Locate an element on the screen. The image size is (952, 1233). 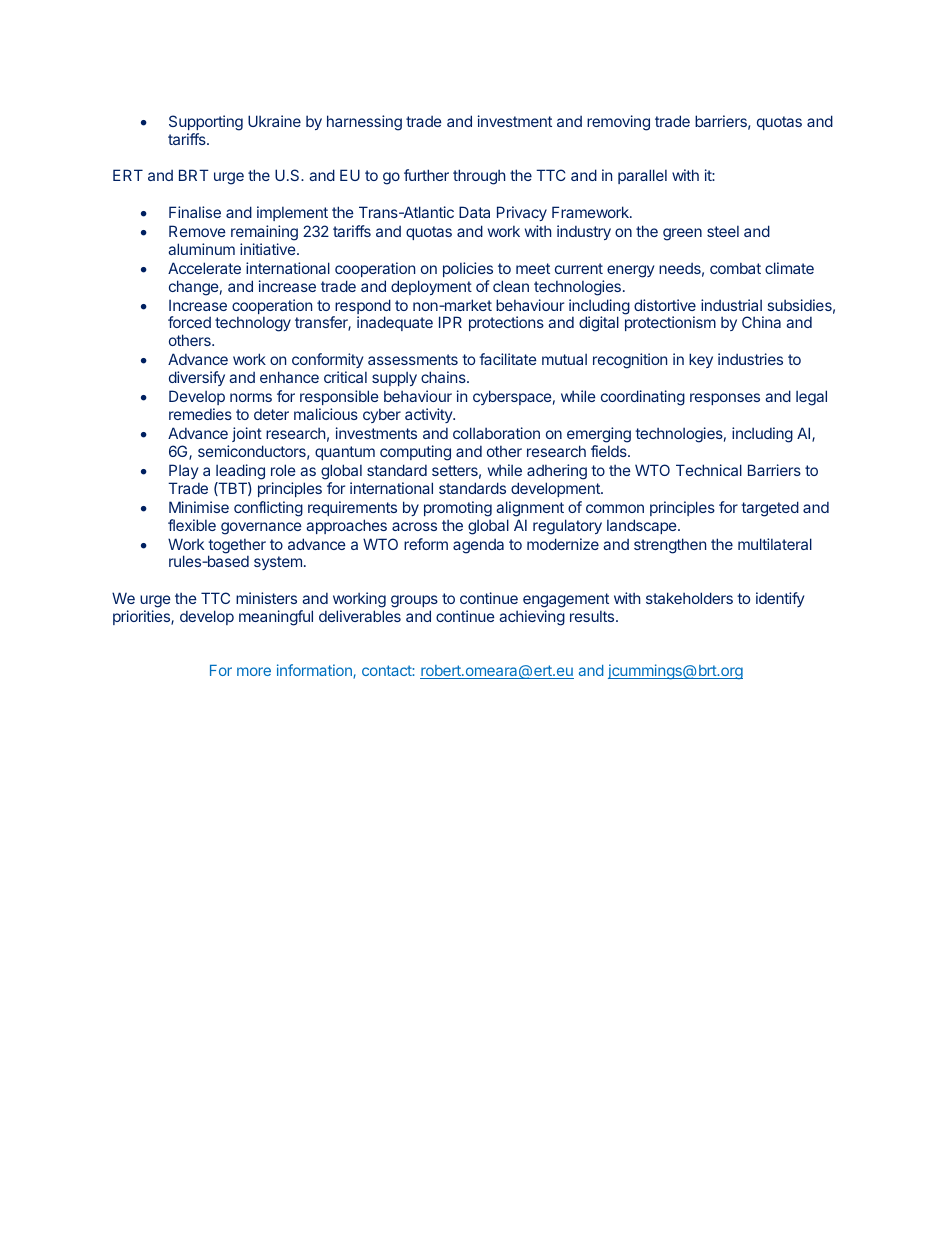
Supporting is located at coordinates (206, 124).
